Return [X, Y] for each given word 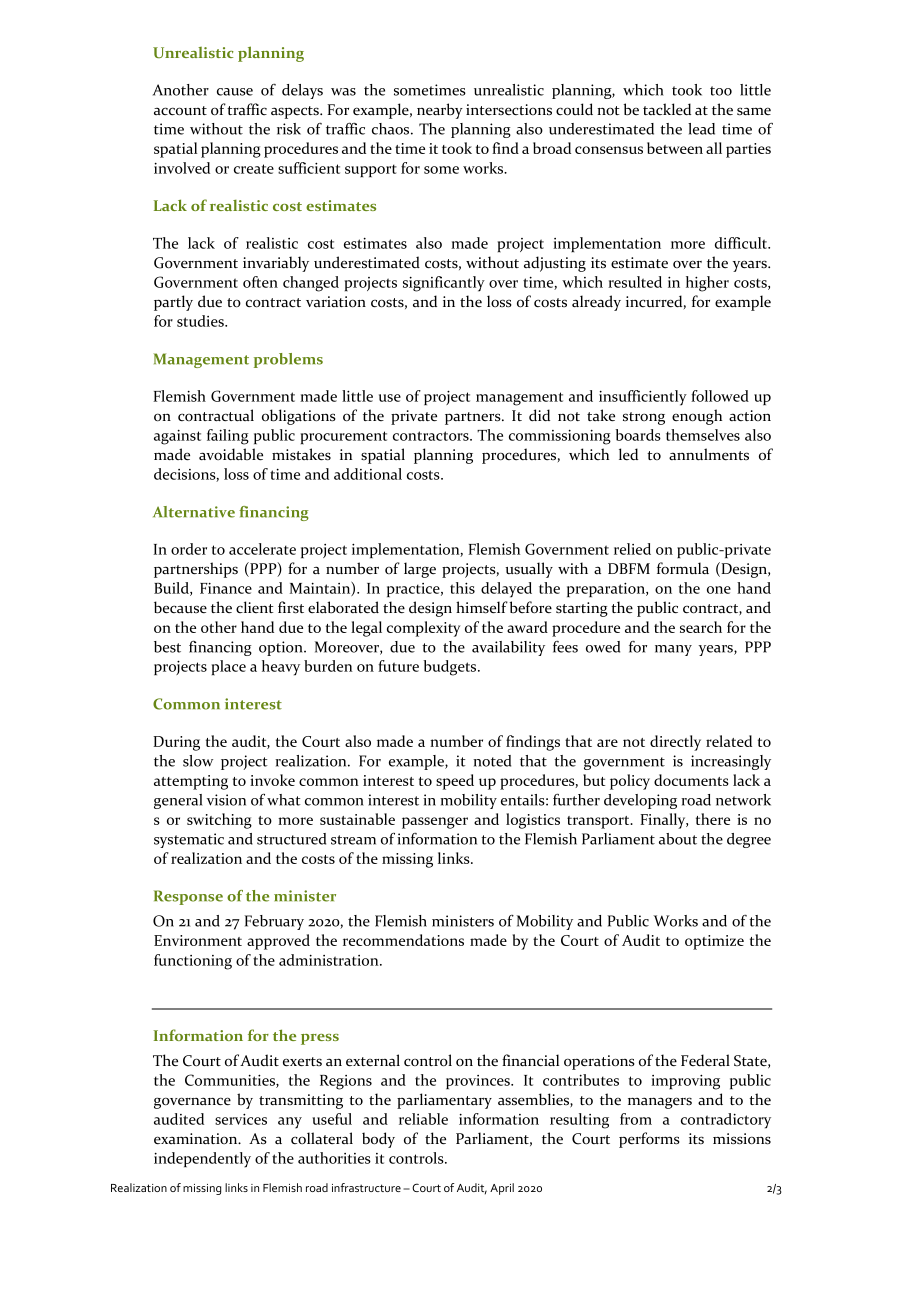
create [254, 169]
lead [701, 129]
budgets [451, 668]
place [229, 667]
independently [202, 1160]
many [673, 650]
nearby [440, 111]
